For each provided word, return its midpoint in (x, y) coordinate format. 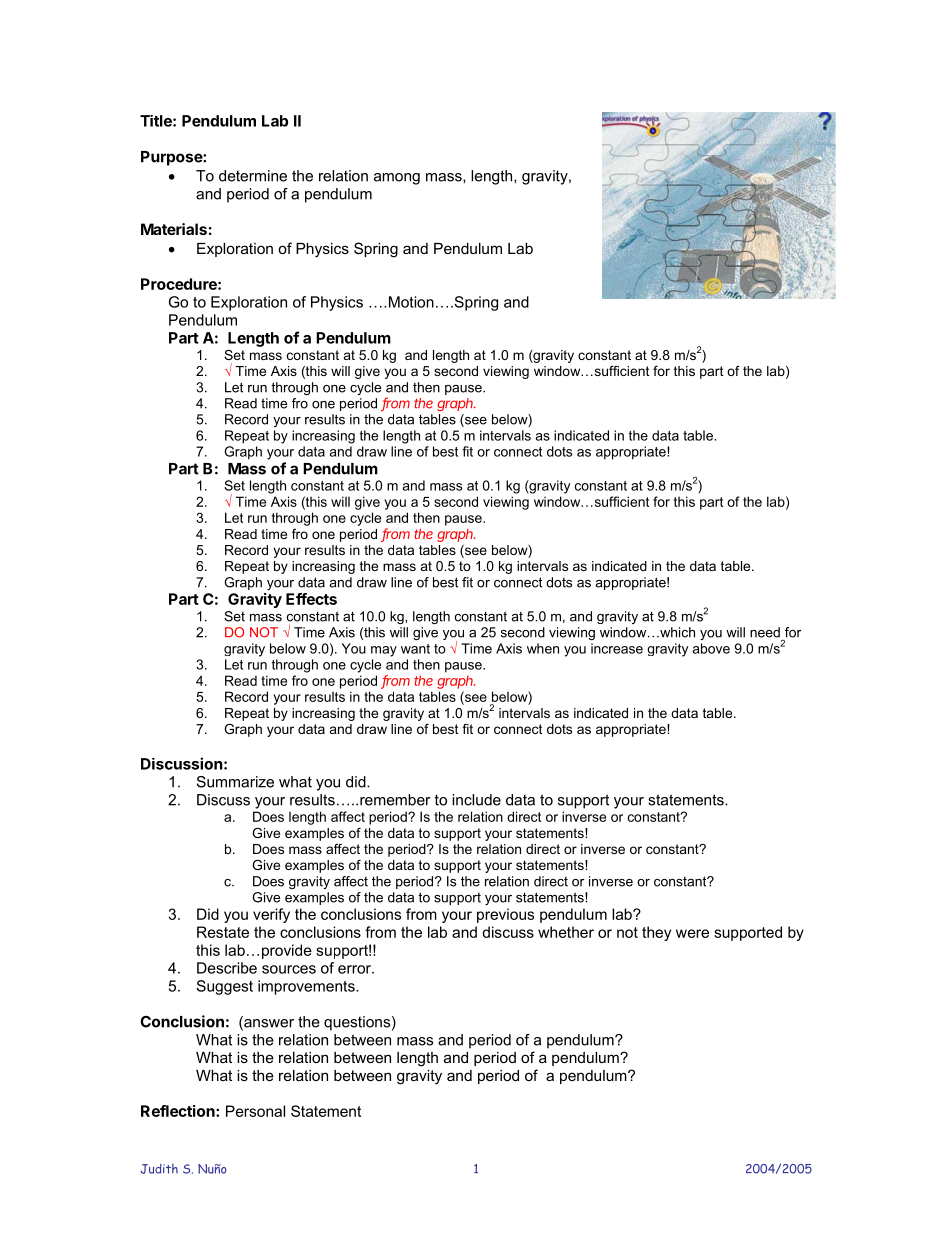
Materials (174, 229)
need (765, 632)
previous (505, 915)
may (384, 651)
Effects (311, 599)
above (711, 648)
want (415, 649)
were (692, 933)
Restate (223, 932)
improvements (307, 987)
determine (253, 176)
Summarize (235, 782)
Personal (255, 1111)
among (397, 179)
